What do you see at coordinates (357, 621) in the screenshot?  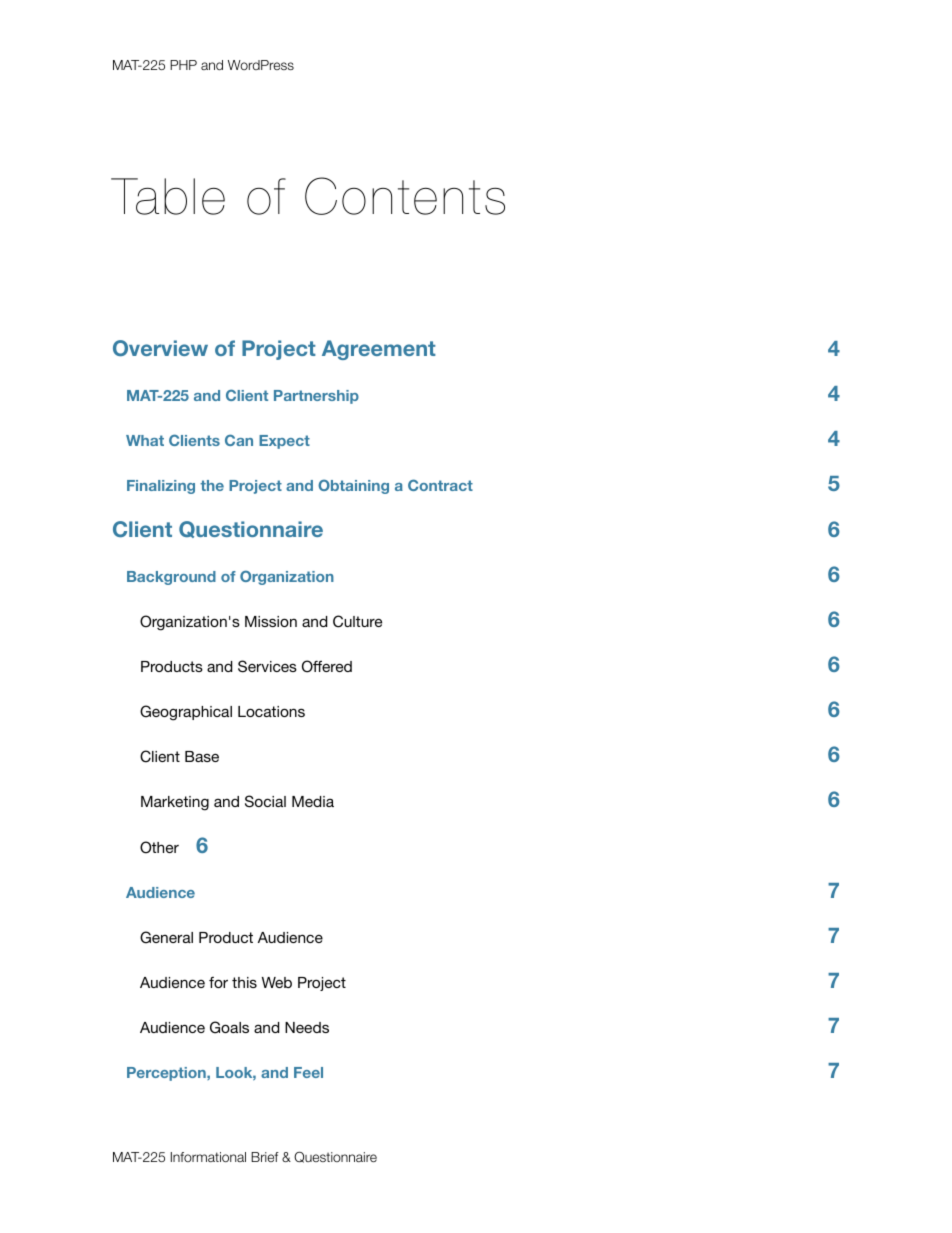 I see `Culture` at bounding box center [357, 621].
